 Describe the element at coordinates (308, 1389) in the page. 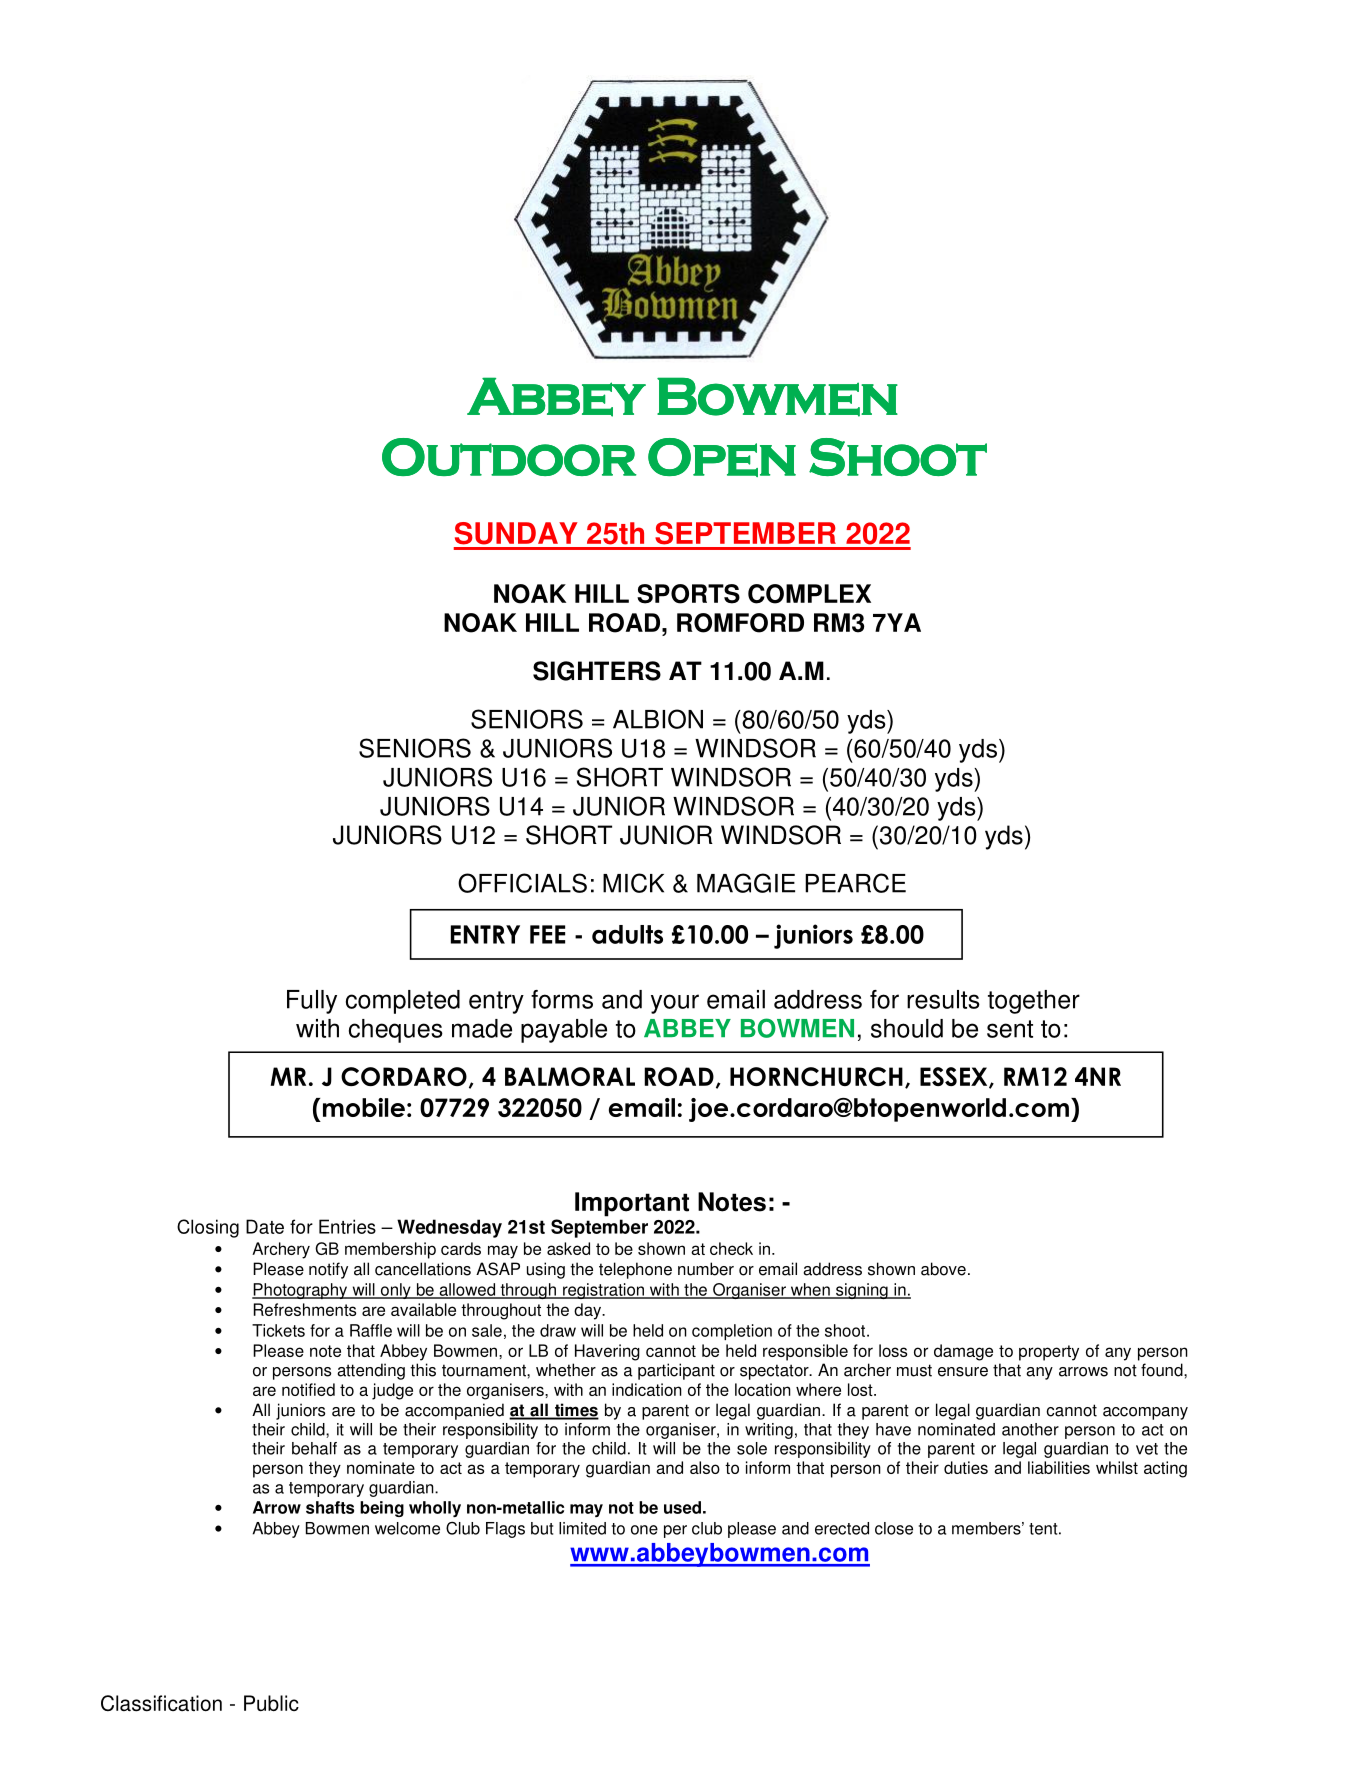

I see `notified` at that location.
